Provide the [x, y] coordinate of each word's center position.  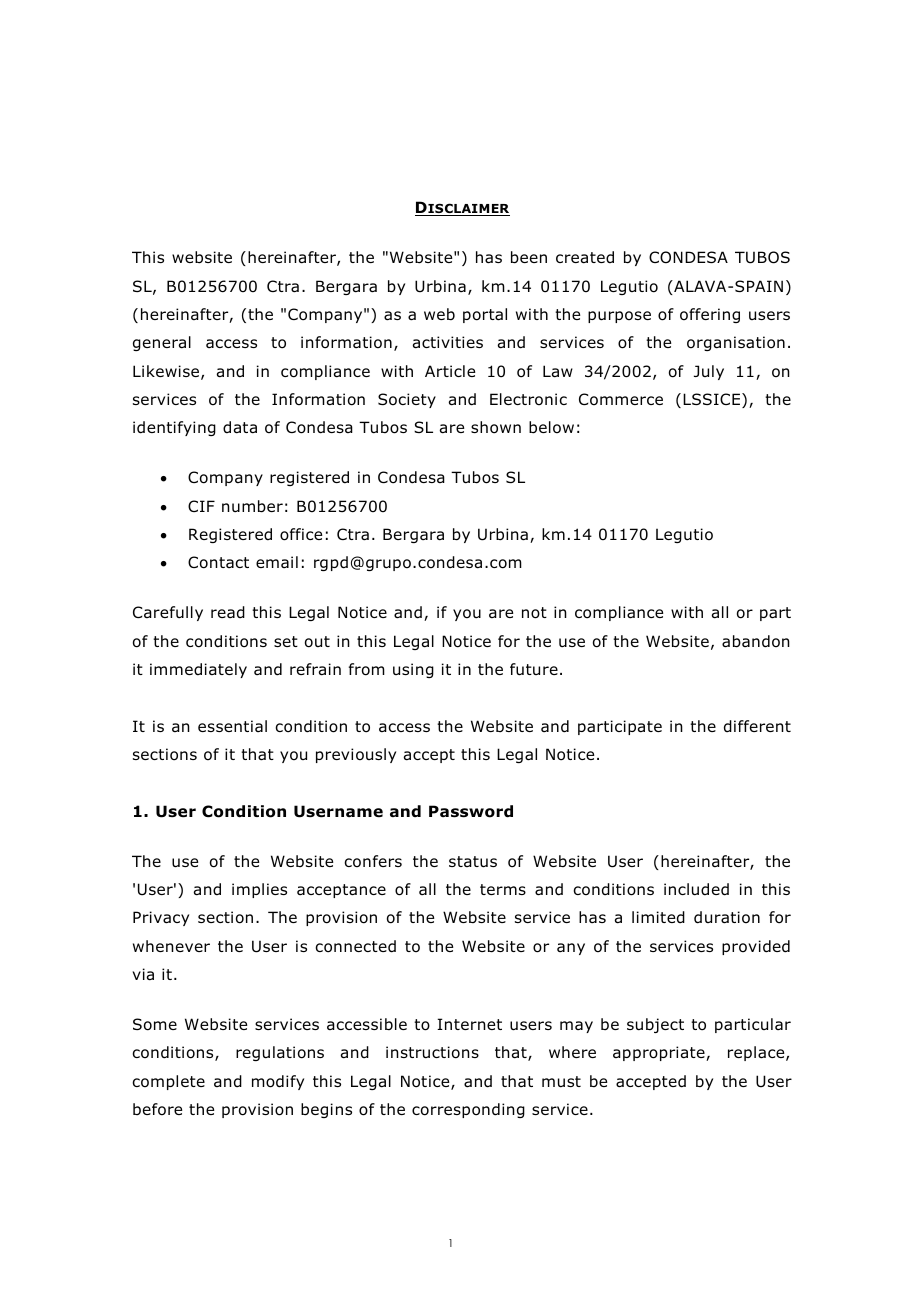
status [473, 862]
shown [496, 427]
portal [485, 315]
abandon [756, 641]
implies [259, 890]
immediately [198, 670]
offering [710, 315]
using [413, 670]
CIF [201, 506]
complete [168, 1082]
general [162, 343]
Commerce [621, 399]
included [696, 889]
